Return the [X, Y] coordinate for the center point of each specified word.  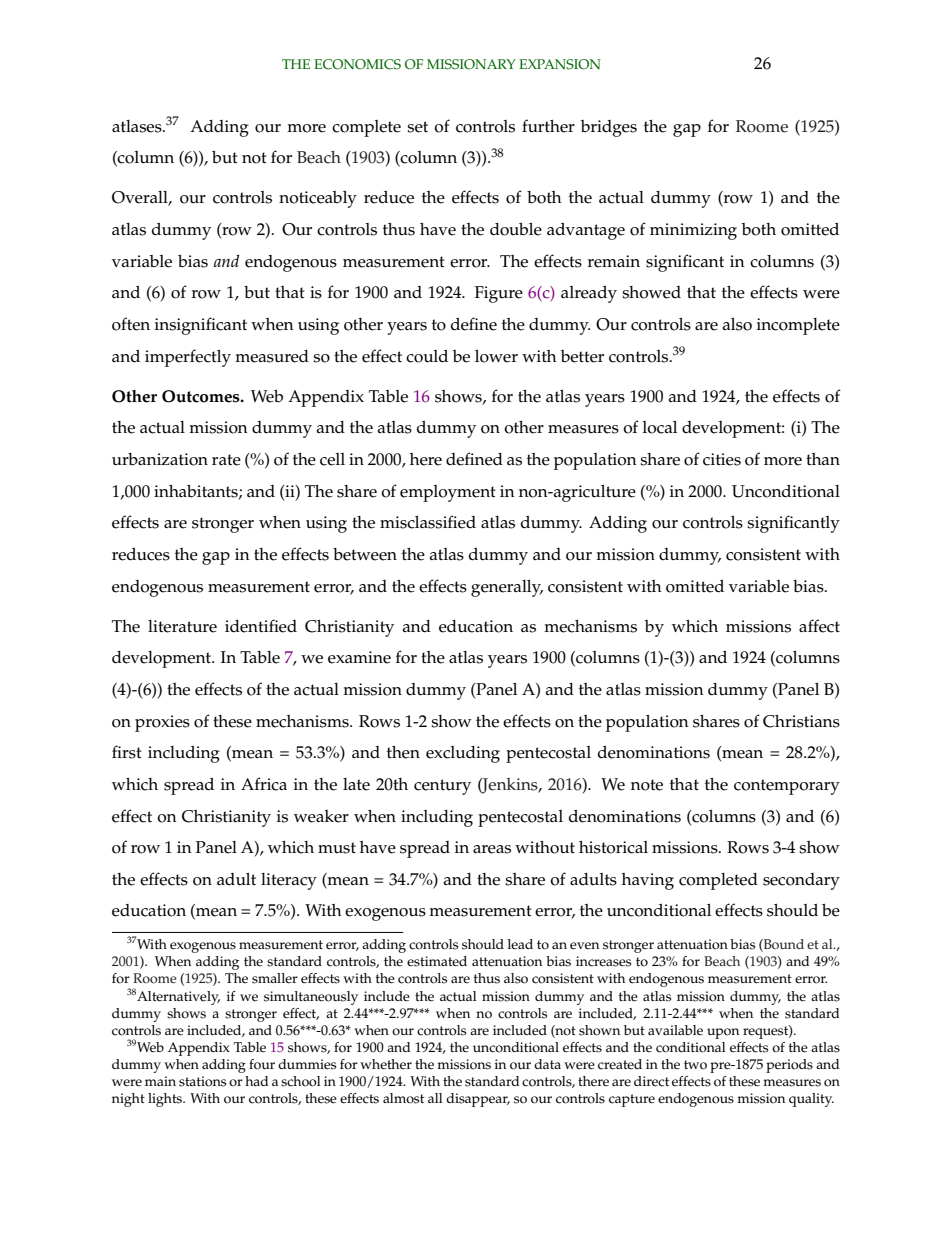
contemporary [787, 787]
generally [507, 588]
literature [182, 626]
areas [492, 849]
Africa [264, 784]
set [417, 127]
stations [202, 1081]
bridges [609, 128]
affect [819, 626]
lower [496, 356]
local [660, 427]
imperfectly [188, 358]
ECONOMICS [357, 64]
